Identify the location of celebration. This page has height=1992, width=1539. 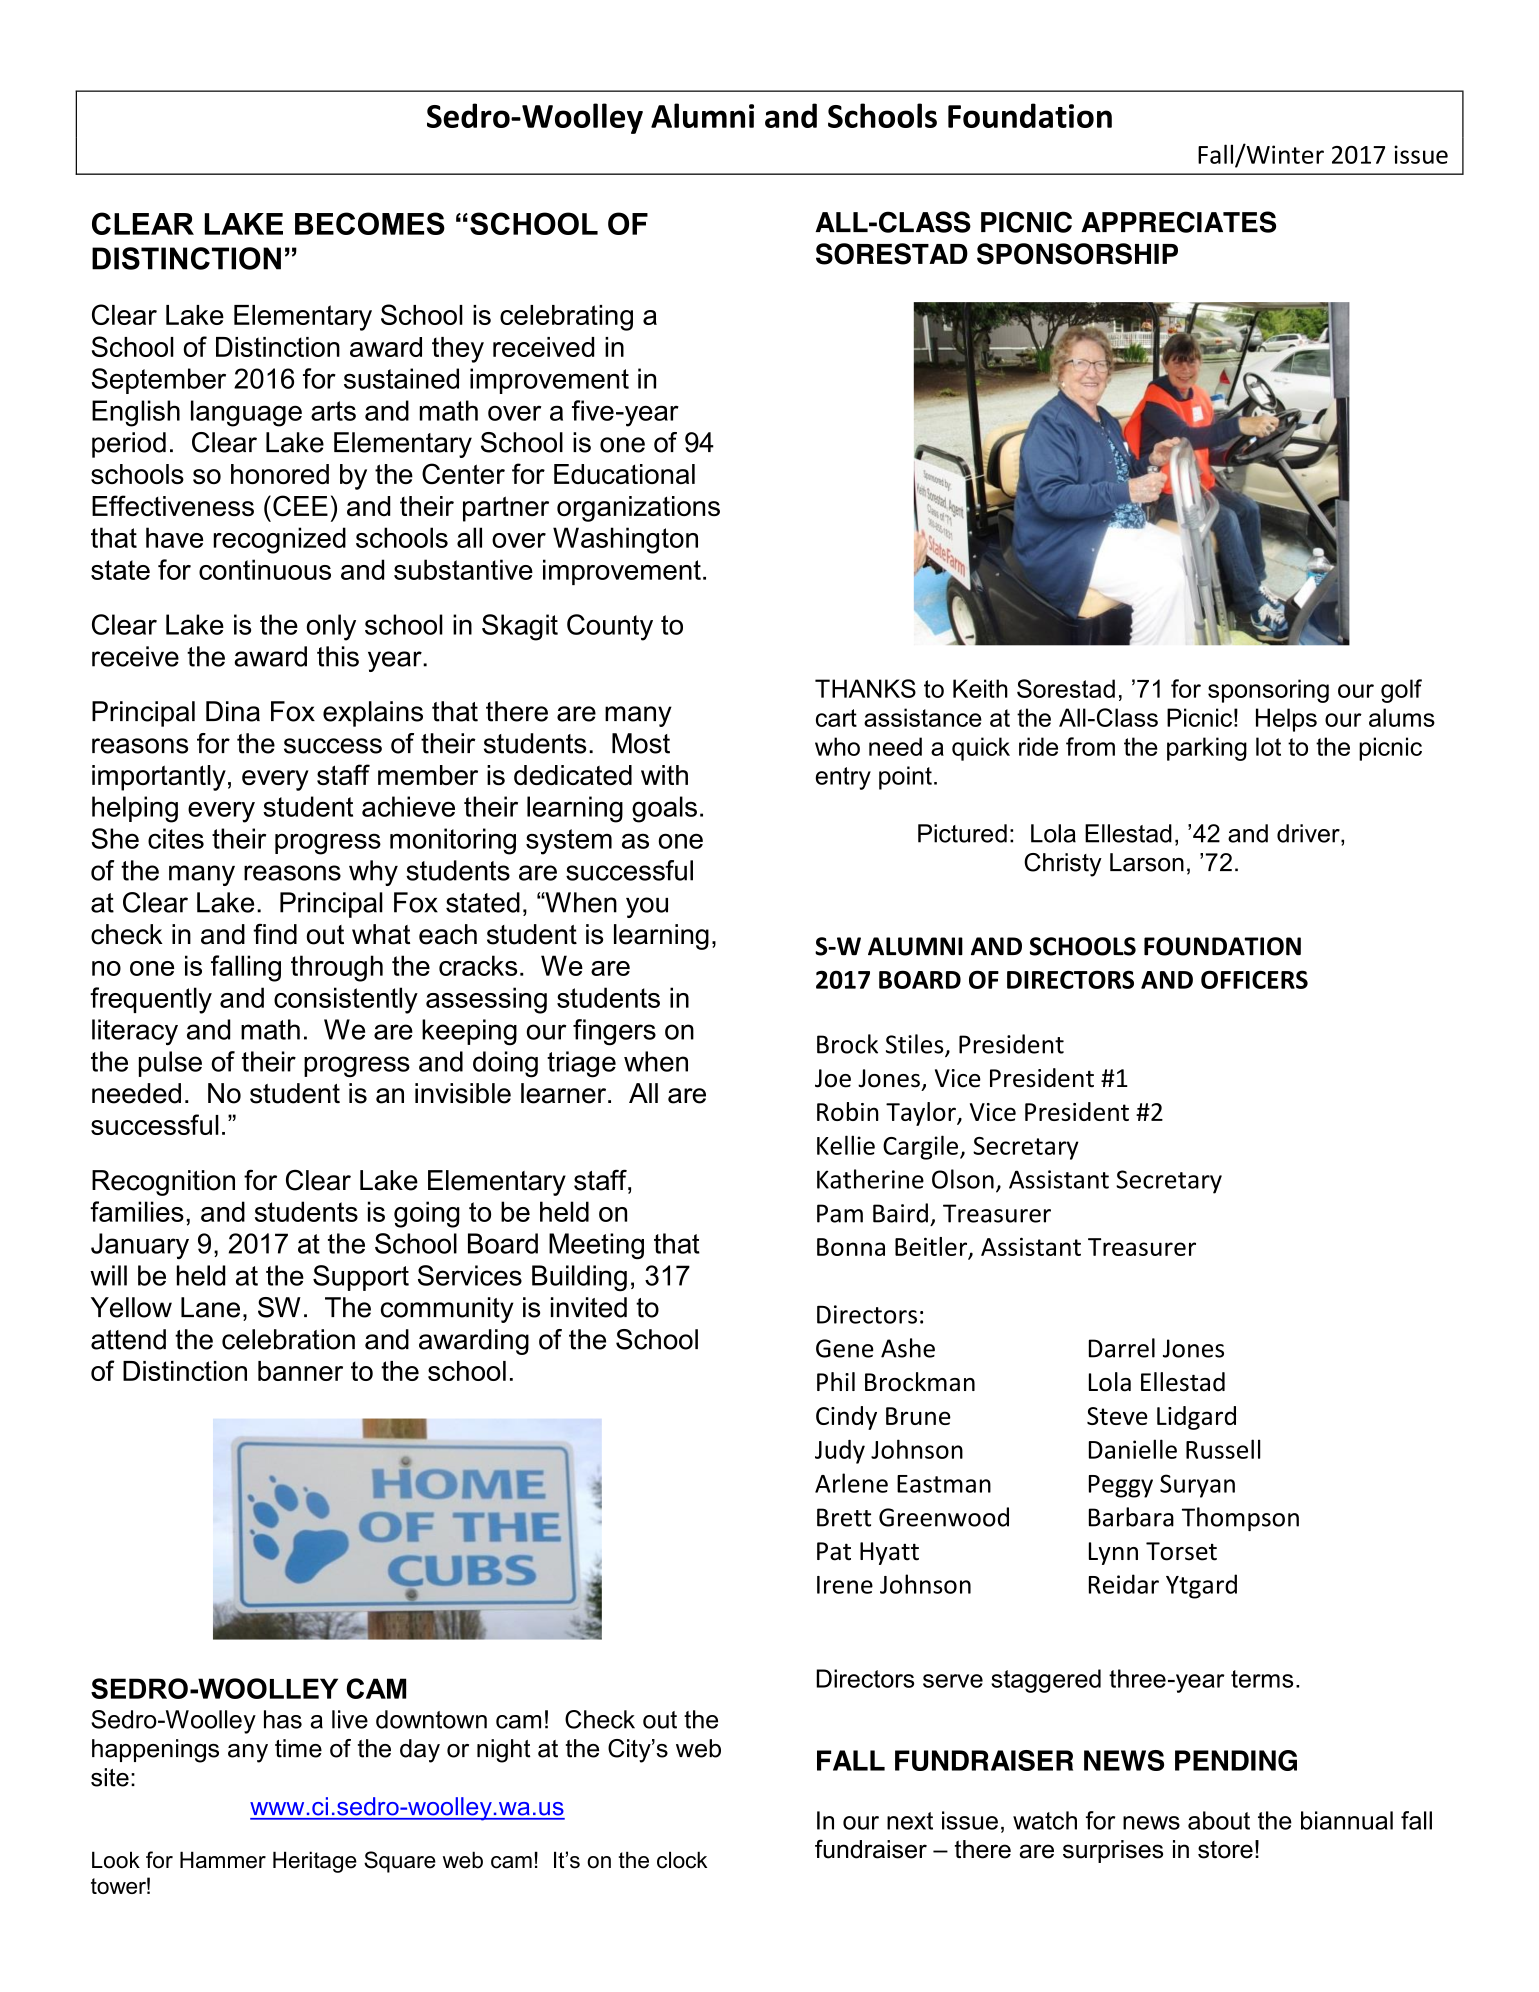
(288, 1339).
